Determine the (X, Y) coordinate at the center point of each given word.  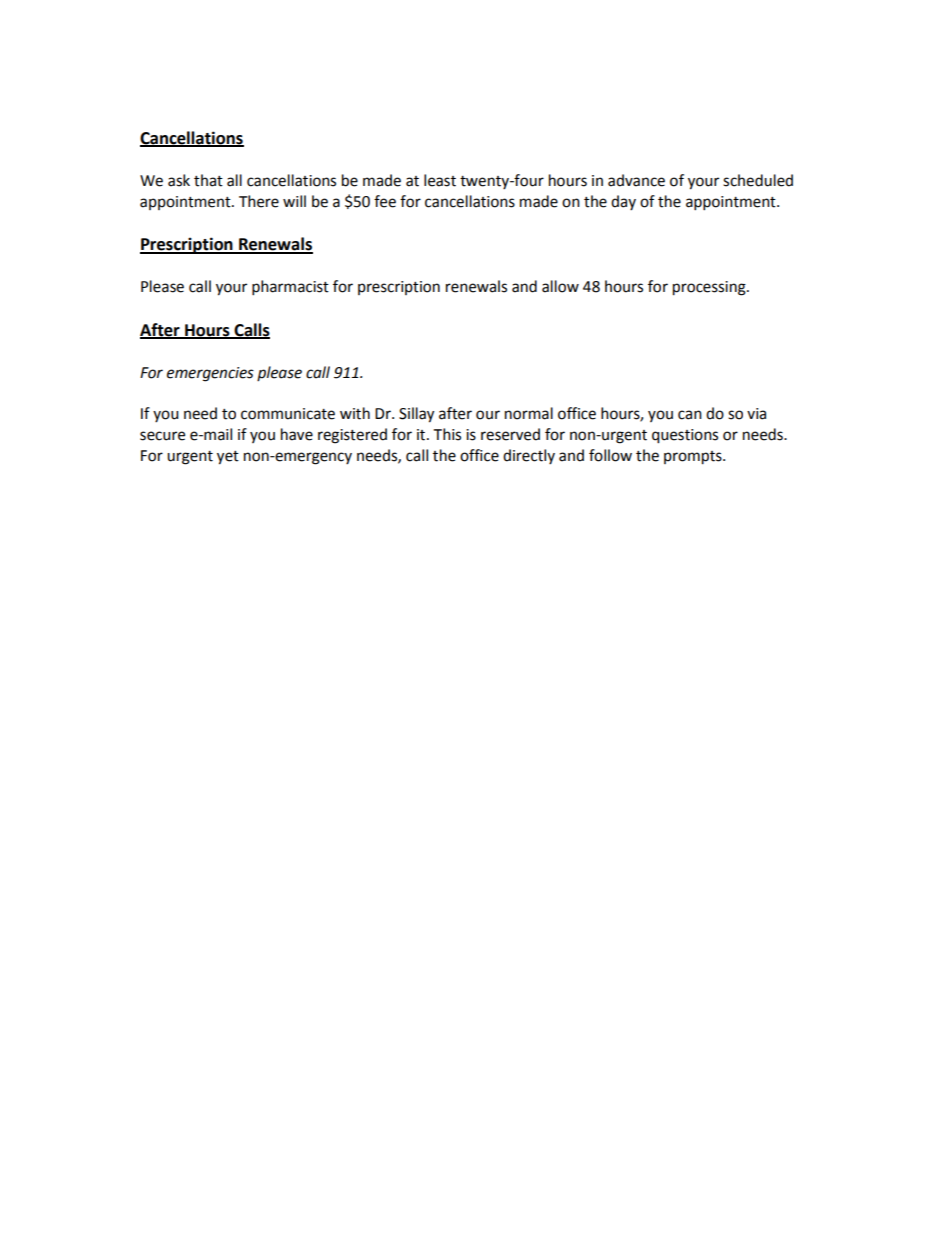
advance (636, 180)
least (440, 180)
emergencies (210, 374)
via (756, 414)
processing (710, 288)
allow (560, 286)
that (208, 180)
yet (228, 458)
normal (529, 413)
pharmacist (290, 288)
